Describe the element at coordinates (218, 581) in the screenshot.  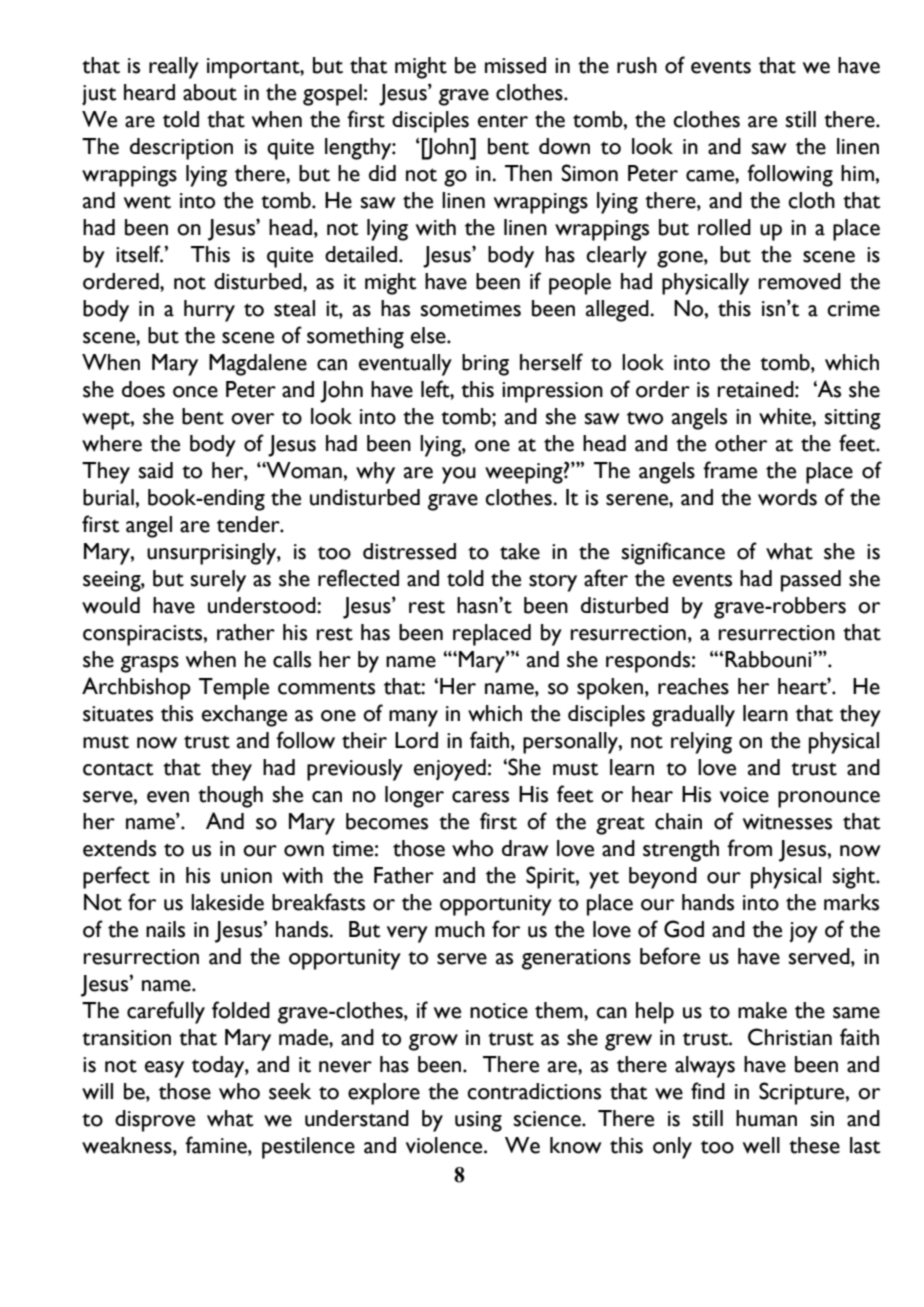
I see `surely` at that location.
